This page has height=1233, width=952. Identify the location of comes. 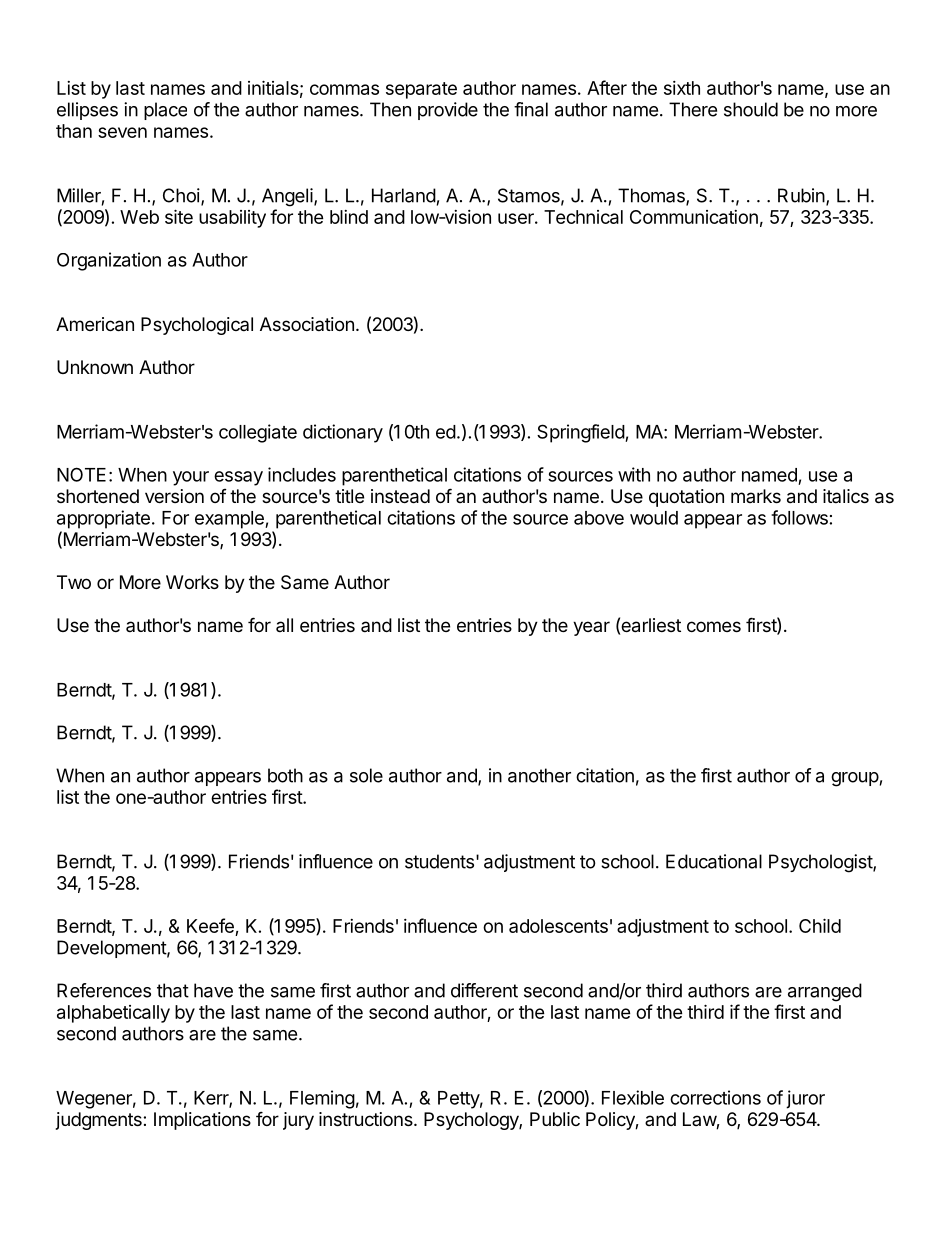
(714, 626).
